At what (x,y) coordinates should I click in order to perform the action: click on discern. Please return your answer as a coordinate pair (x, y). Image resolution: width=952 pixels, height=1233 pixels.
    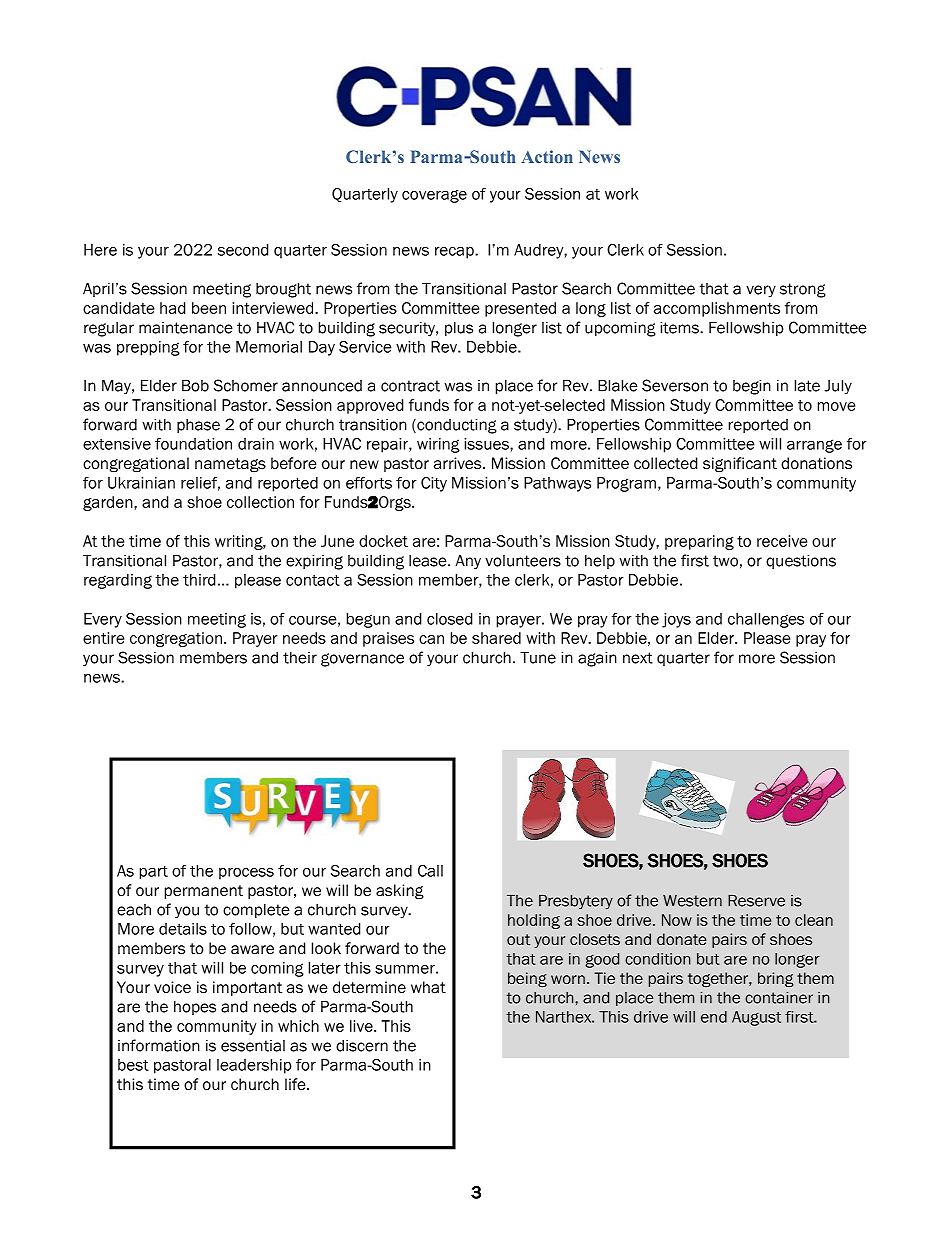
    Looking at the image, I should click on (362, 1046).
